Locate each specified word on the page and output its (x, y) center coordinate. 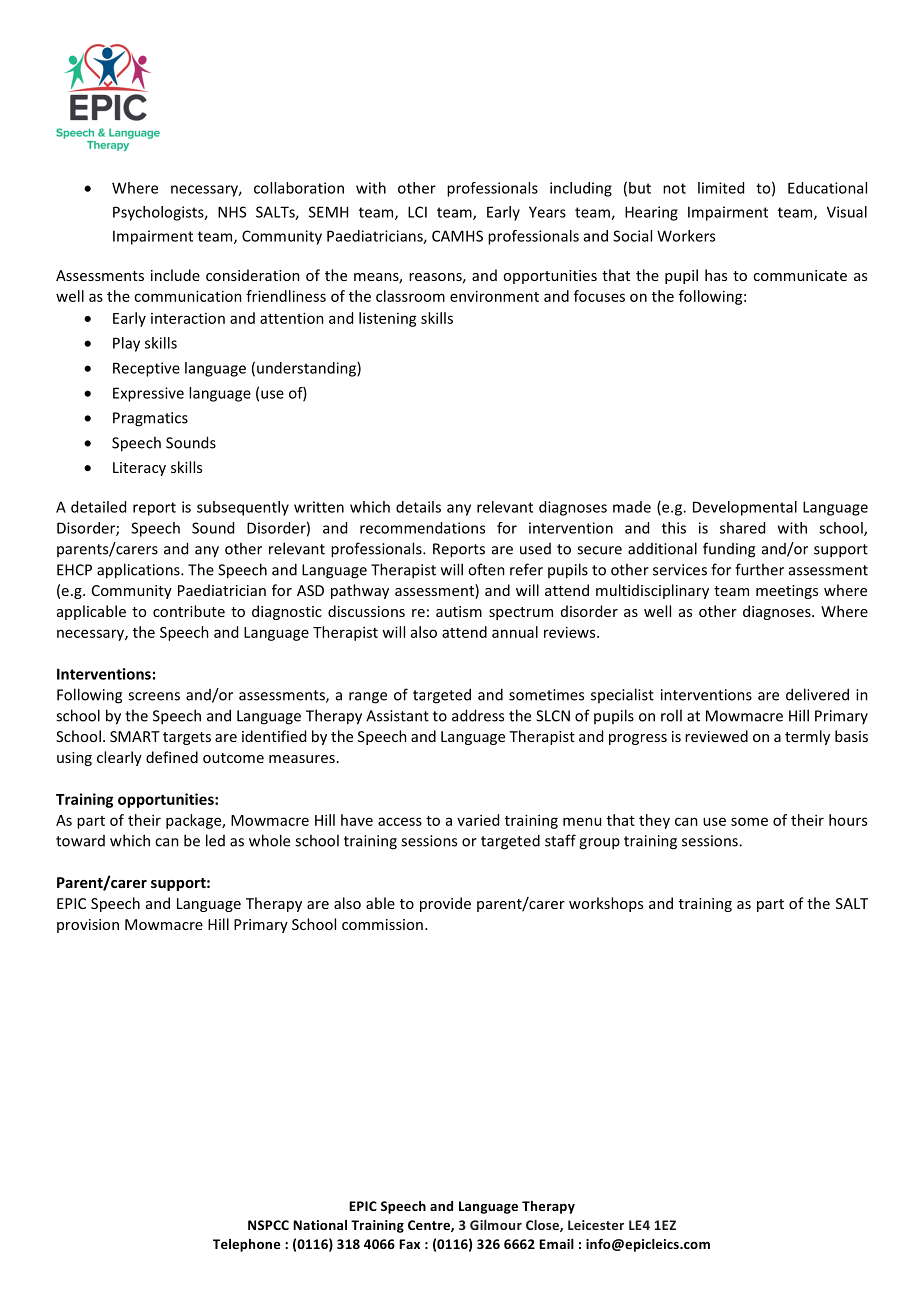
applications (139, 571)
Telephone (246, 1245)
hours (848, 820)
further (759, 569)
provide (445, 904)
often (486, 569)
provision (88, 926)
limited (721, 188)
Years (547, 212)
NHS (232, 212)
